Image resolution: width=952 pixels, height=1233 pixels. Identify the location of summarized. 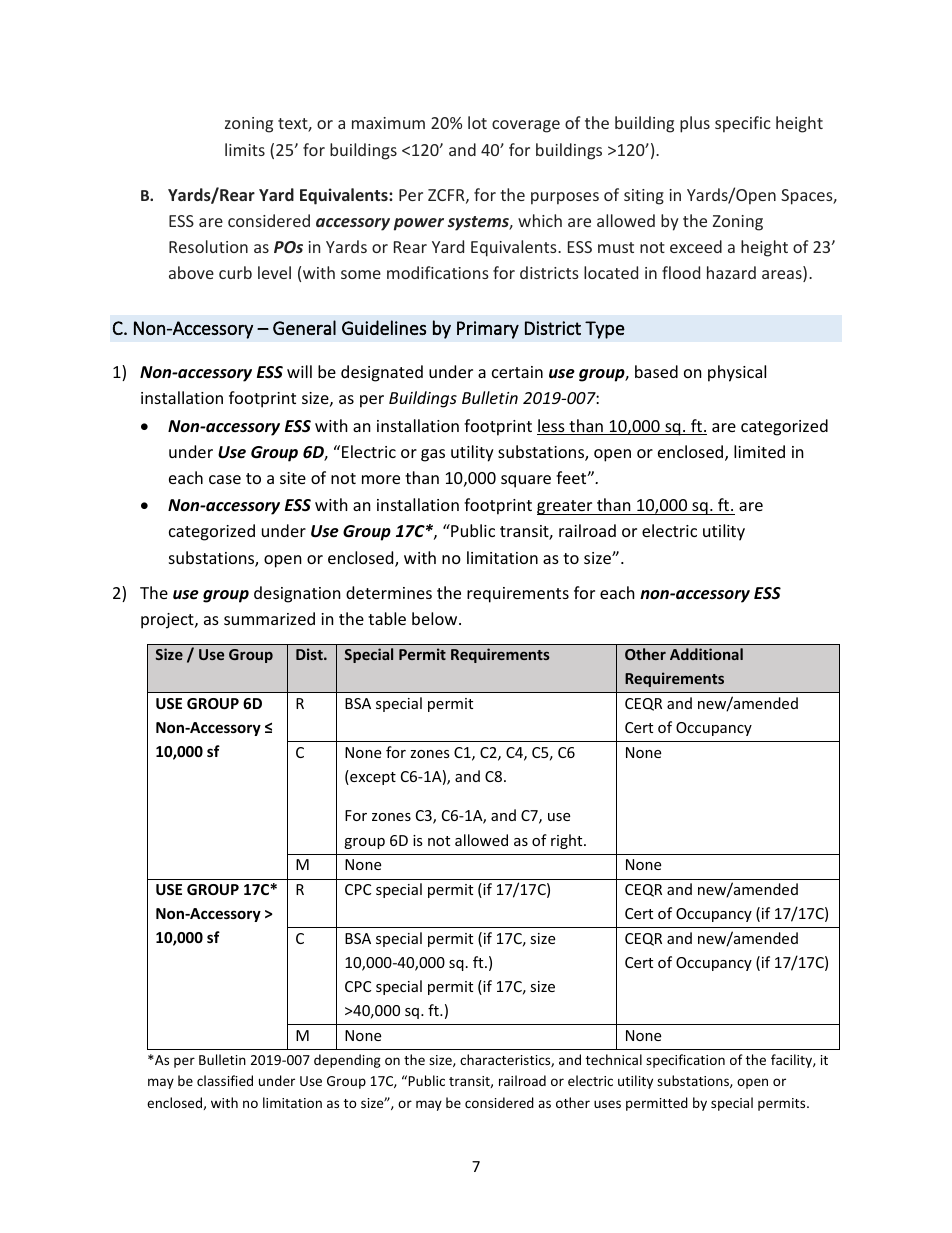
(269, 618).
